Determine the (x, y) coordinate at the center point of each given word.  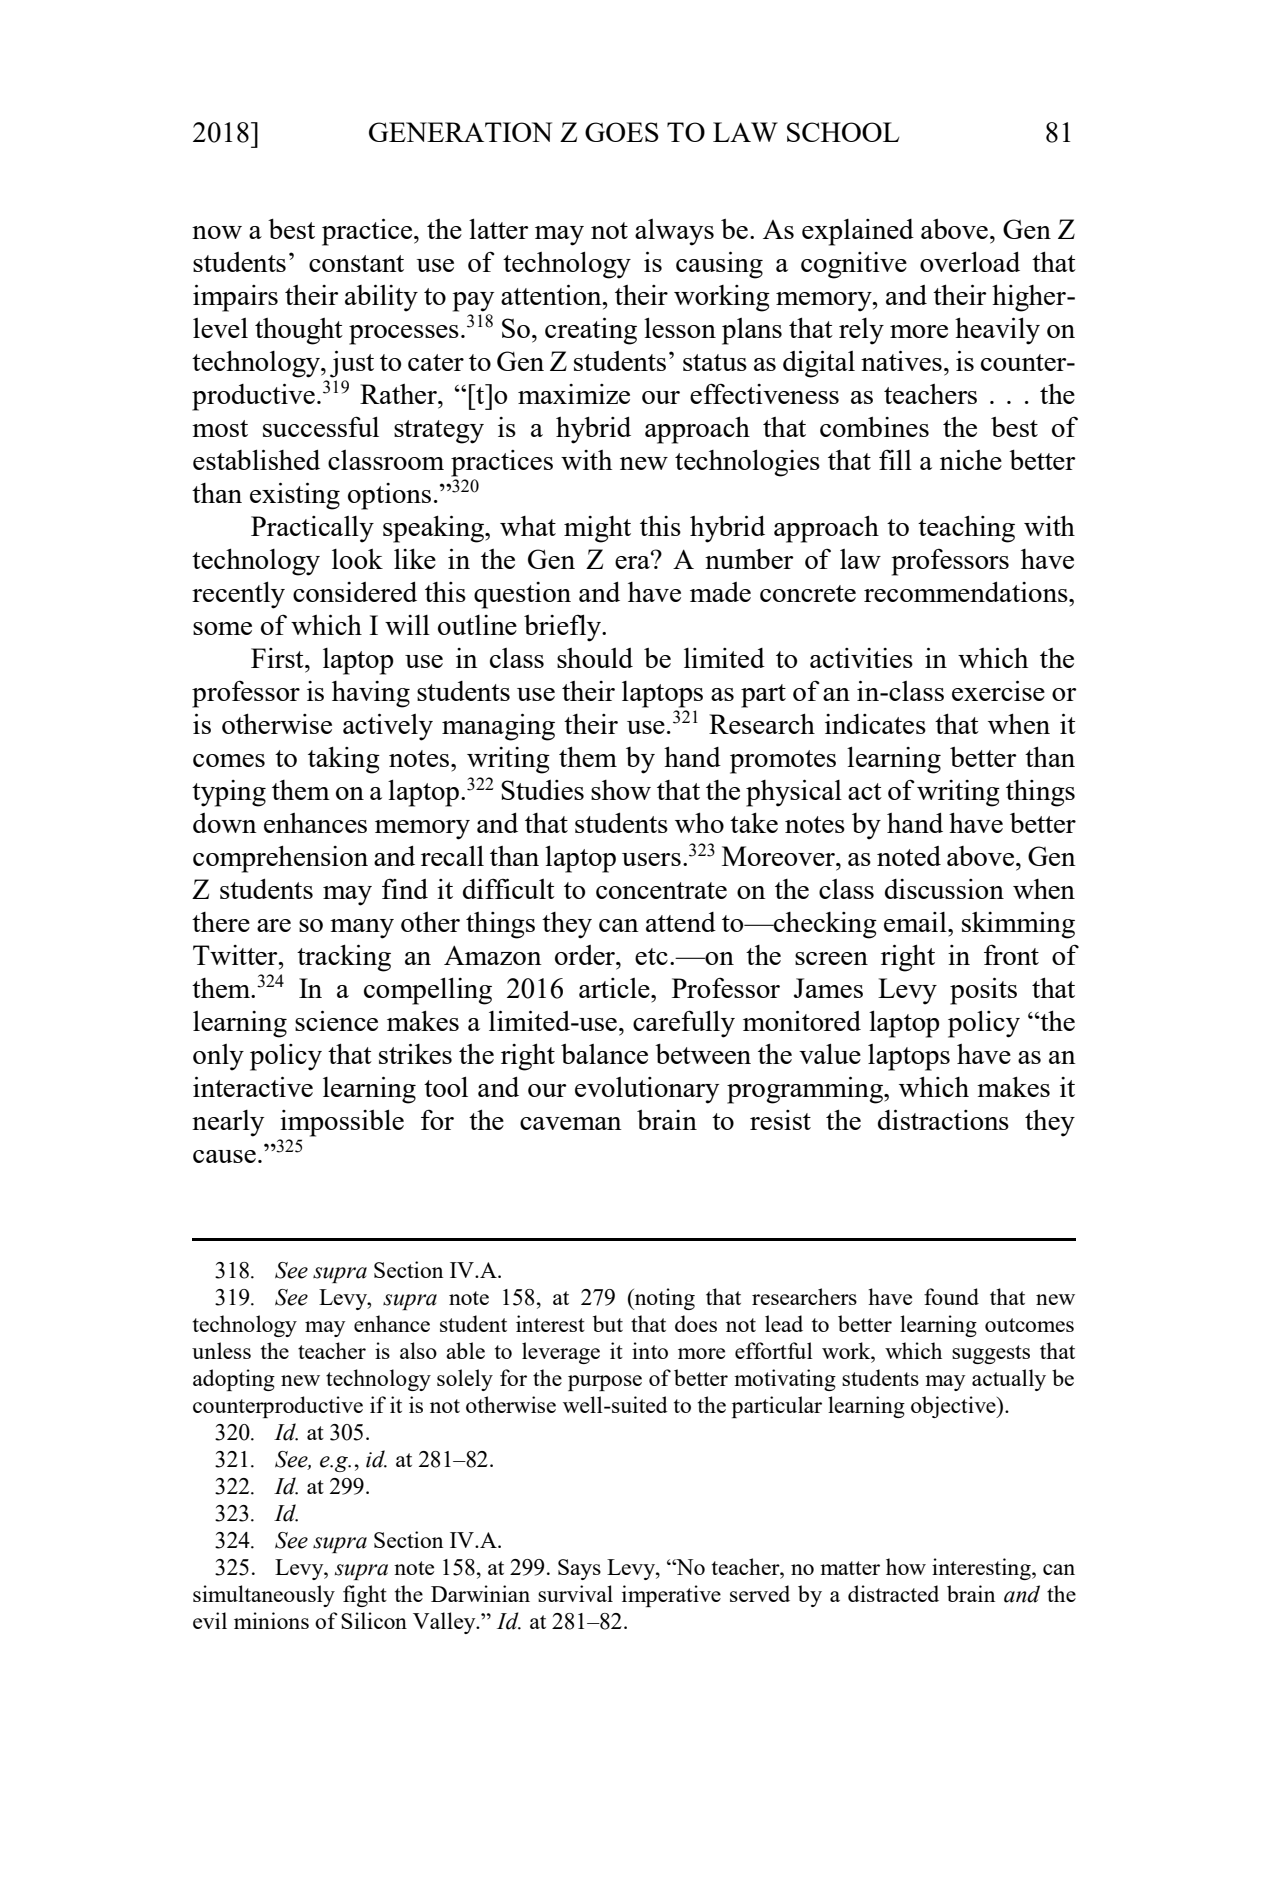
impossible (342, 1123)
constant (356, 263)
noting (664, 1299)
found (951, 1296)
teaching (966, 529)
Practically (312, 529)
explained (858, 232)
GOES (622, 132)
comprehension (280, 859)
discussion (944, 889)
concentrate (661, 890)
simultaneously (264, 1596)
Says (579, 1569)
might (597, 529)
